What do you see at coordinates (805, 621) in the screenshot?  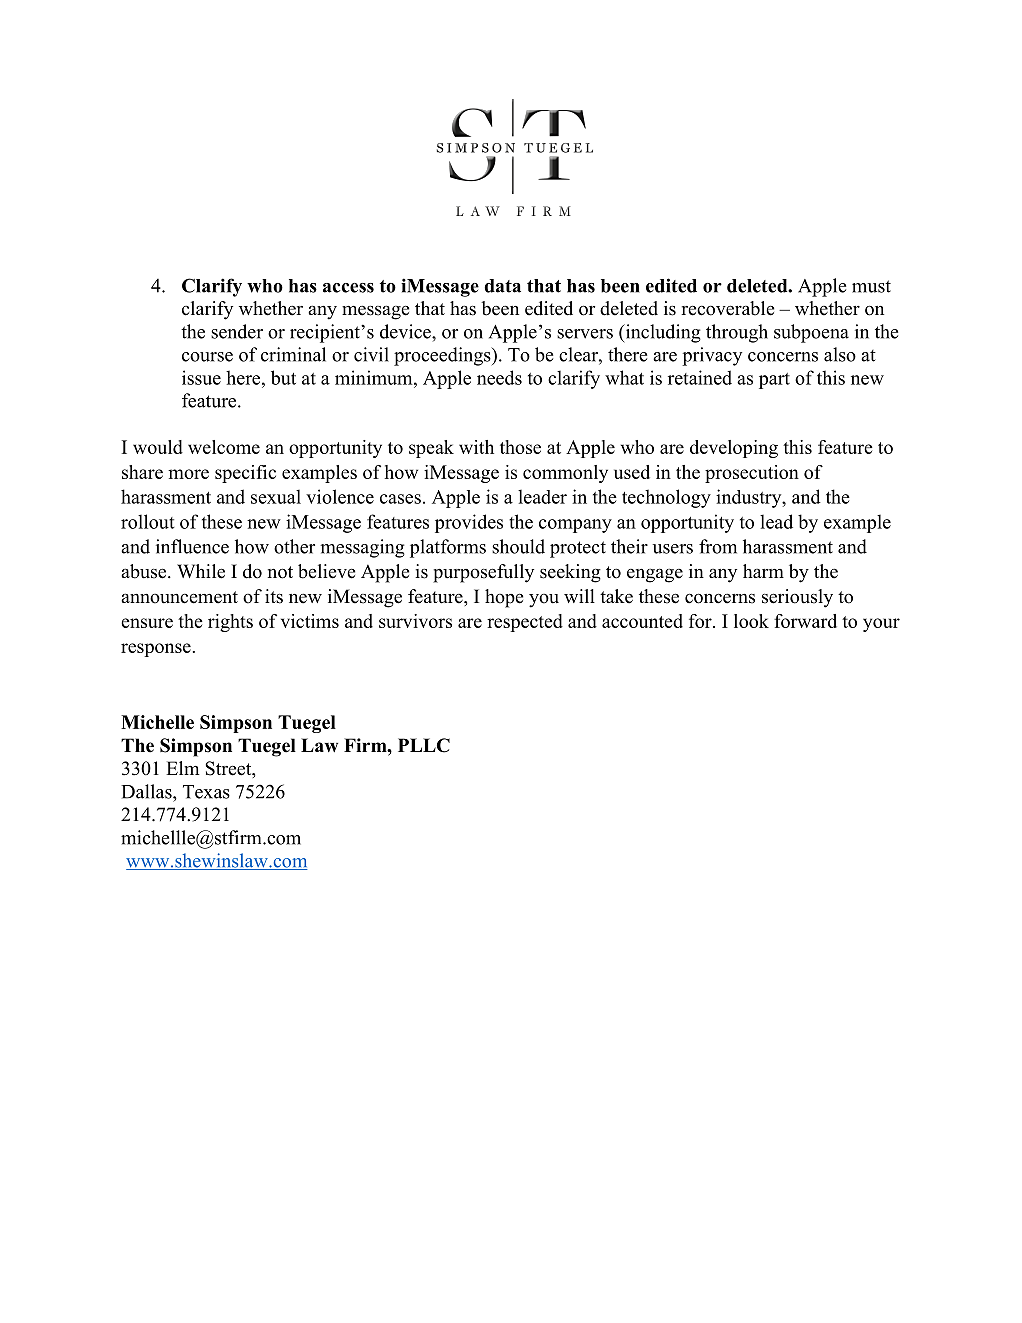 I see `forward` at bounding box center [805, 621].
